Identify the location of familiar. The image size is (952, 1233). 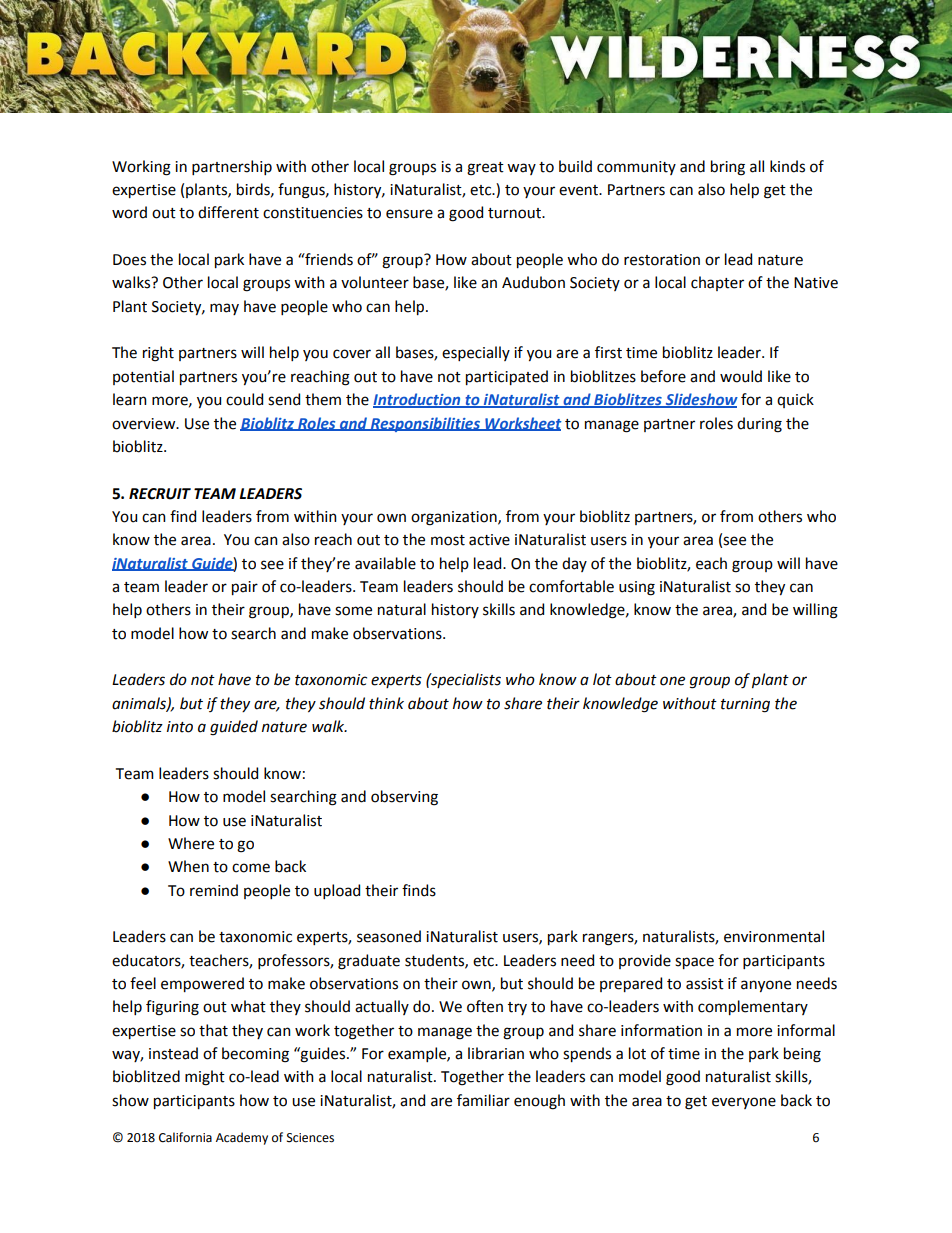
(483, 1100).
